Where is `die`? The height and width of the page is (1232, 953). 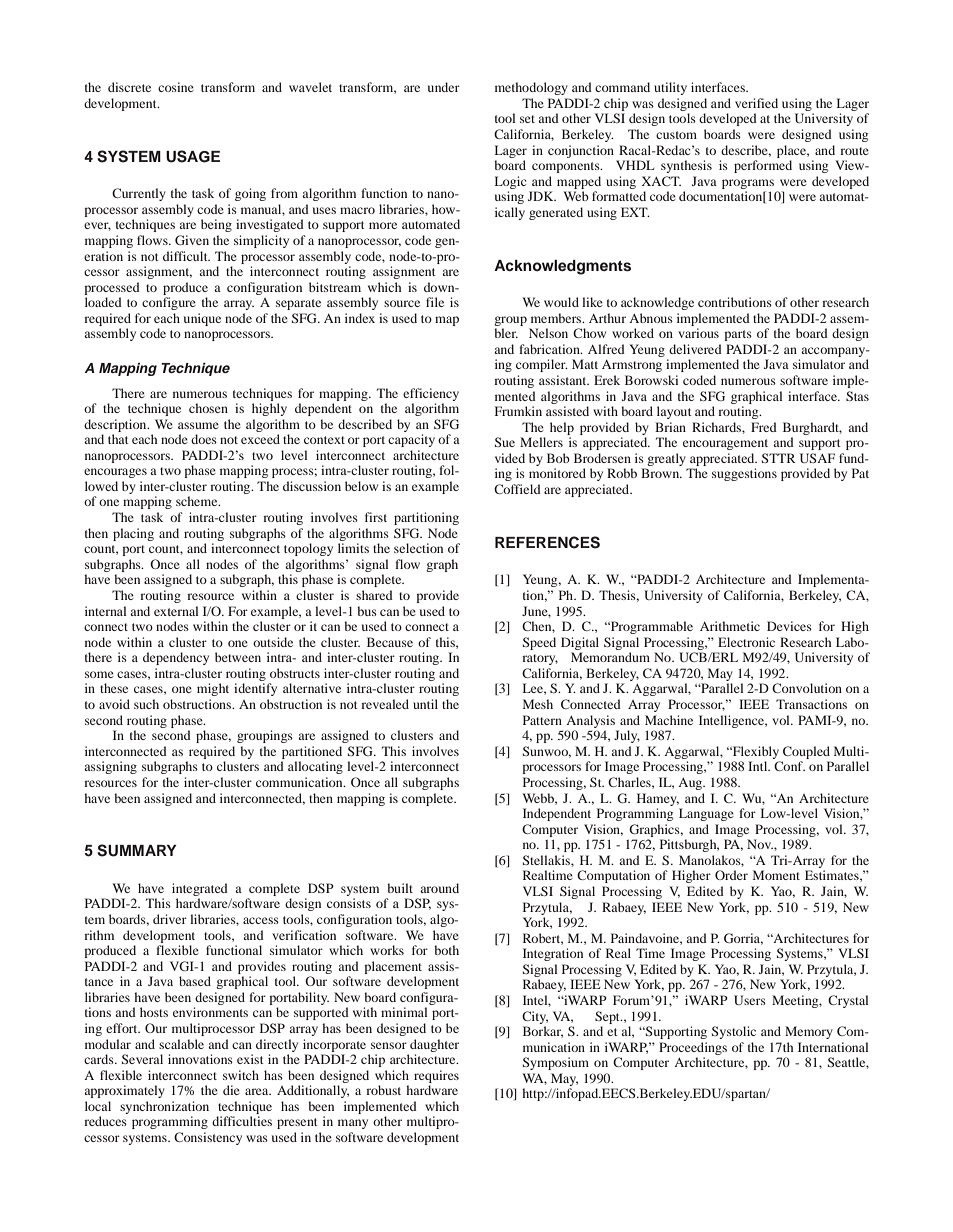
die is located at coordinates (231, 1090).
